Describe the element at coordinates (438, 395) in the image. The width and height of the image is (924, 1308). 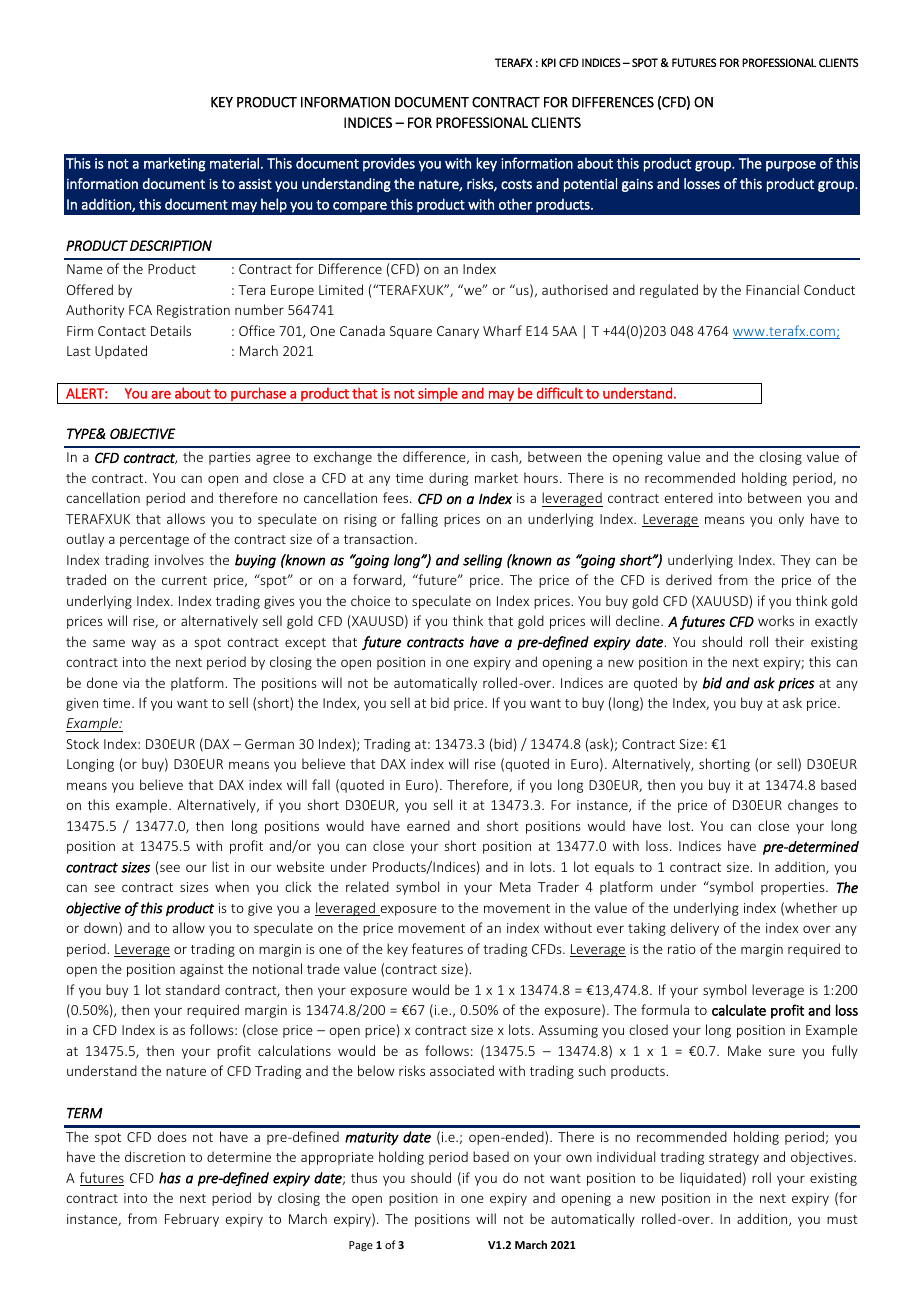
I see `simple` at that location.
